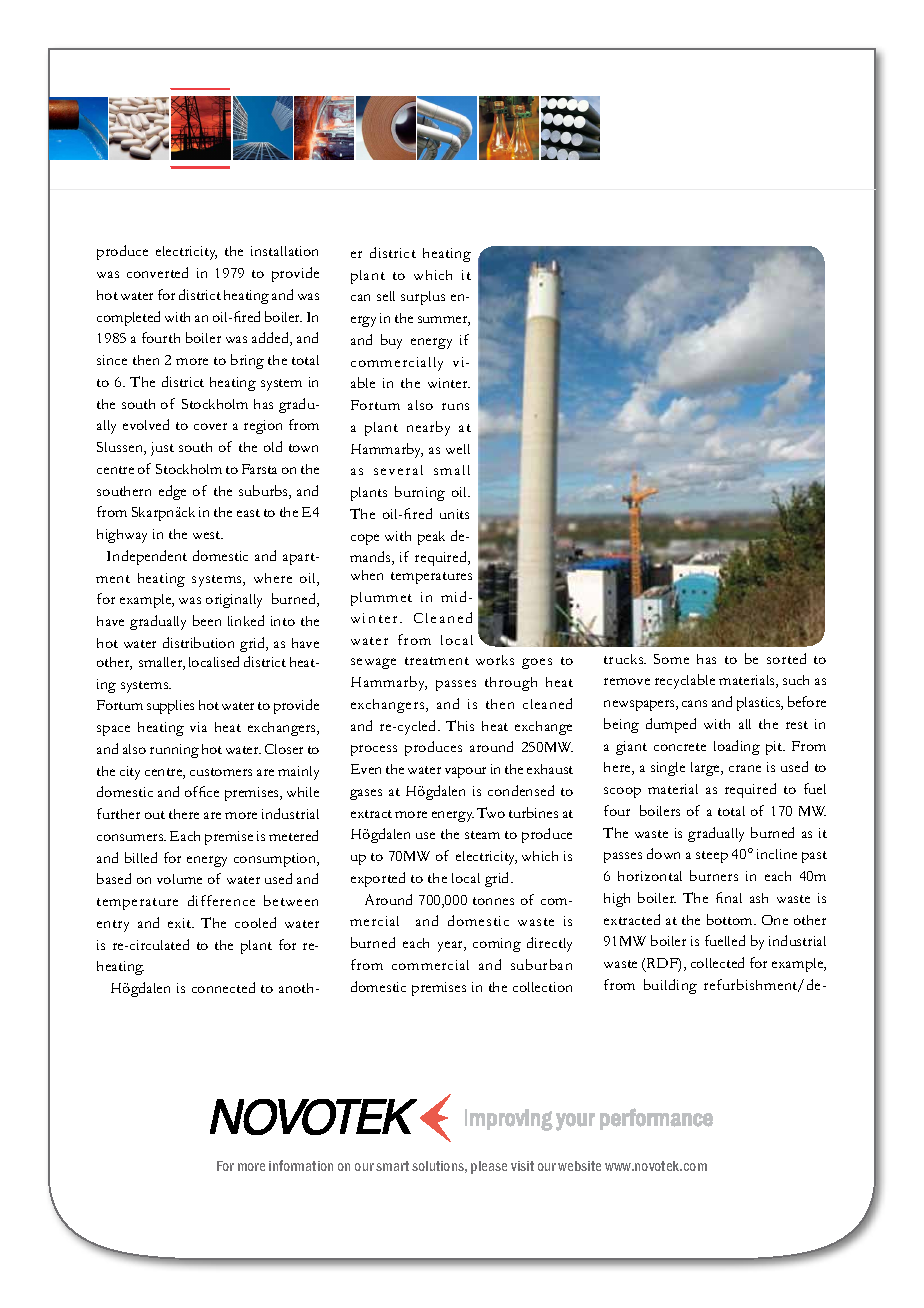  What do you see at coordinates (157, 272) in the screenshot?
I see `converted` at bounding box center [157, 272].
